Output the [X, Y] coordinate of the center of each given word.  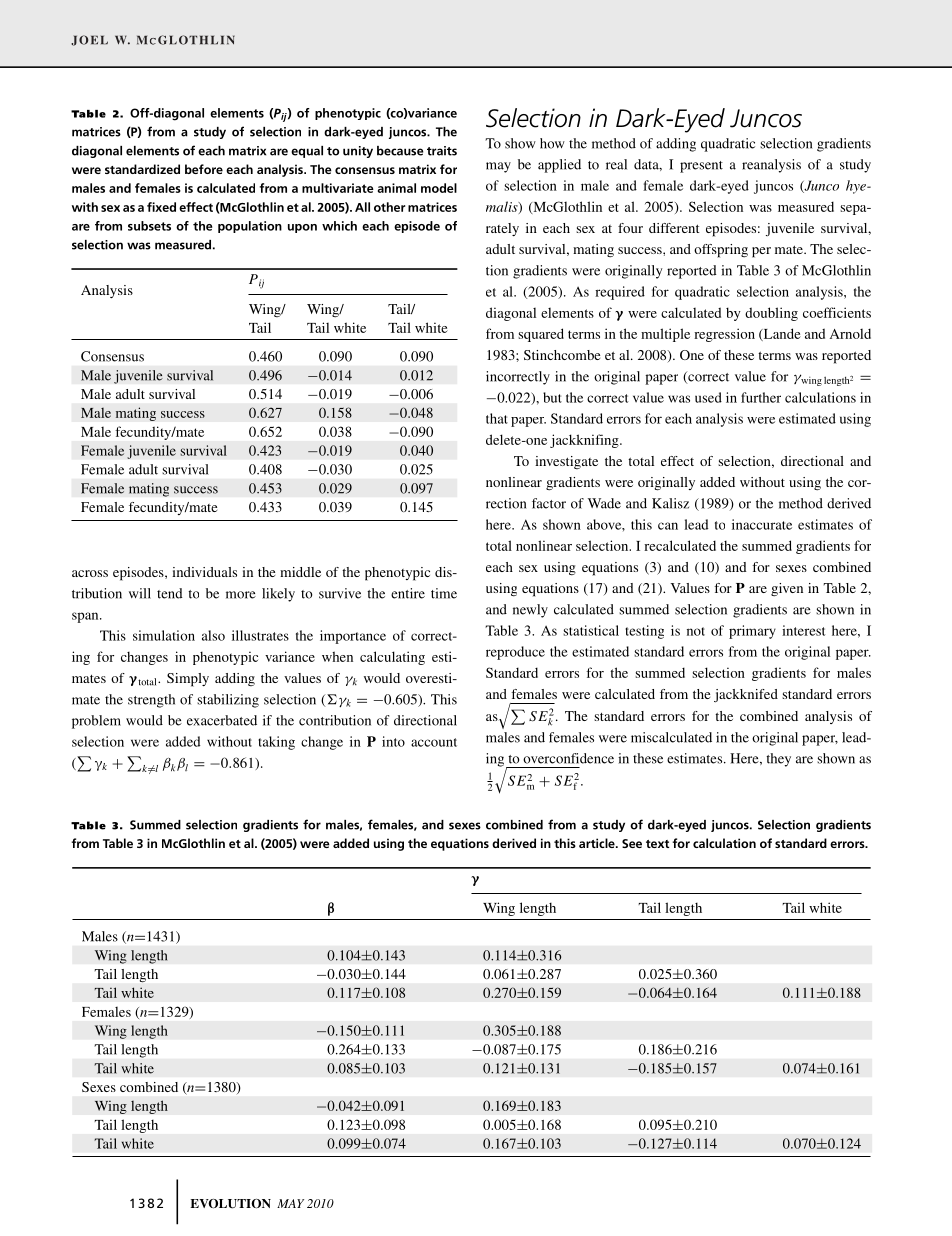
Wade [604, 503]
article [598, 843]
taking [276, 743]
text [657, 844]
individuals [204, 572]
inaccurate [762, 524]
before [204, 169]
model [439, 188]
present [701, 167]
